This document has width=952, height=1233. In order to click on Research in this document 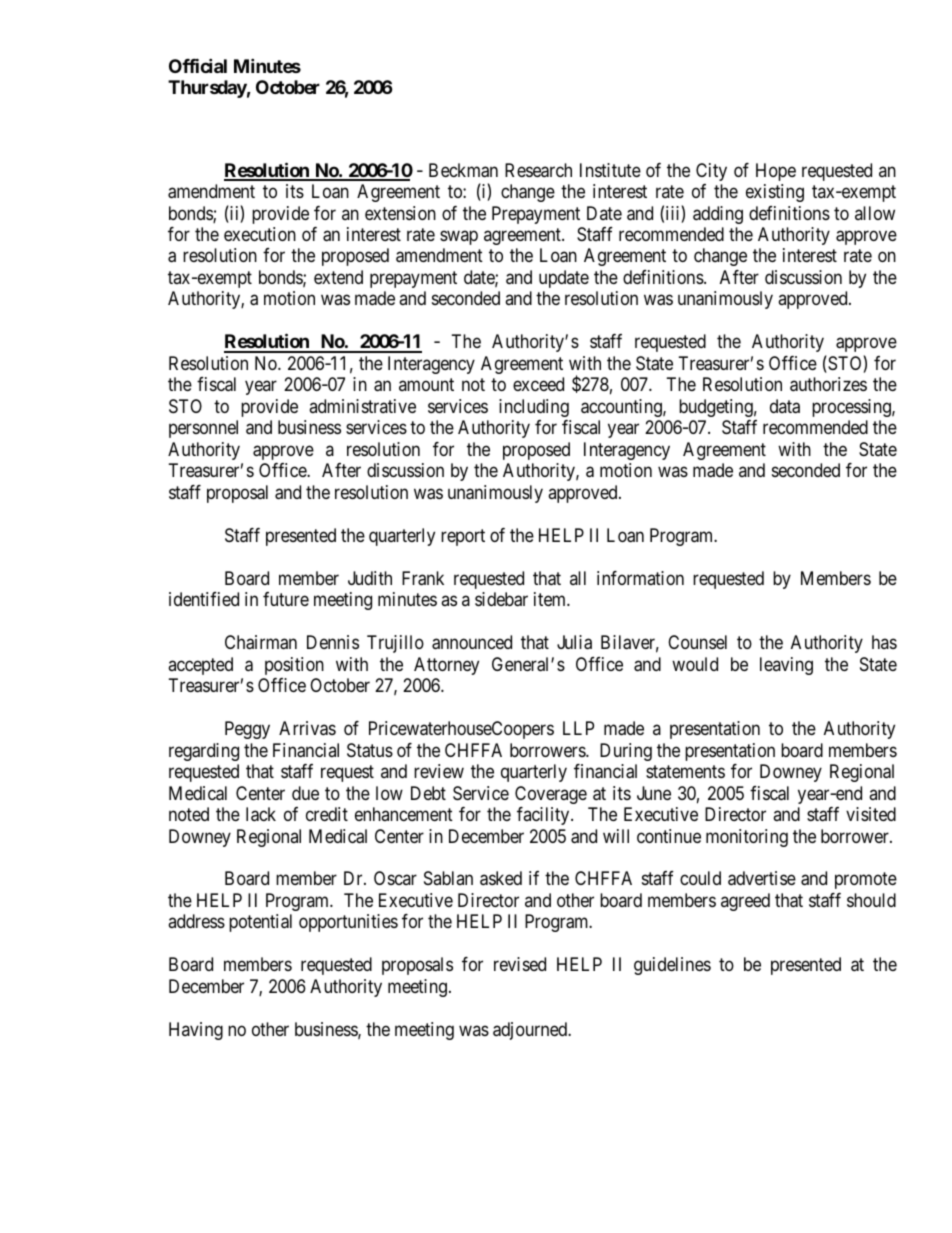, I will do `click(538, 170)`.
